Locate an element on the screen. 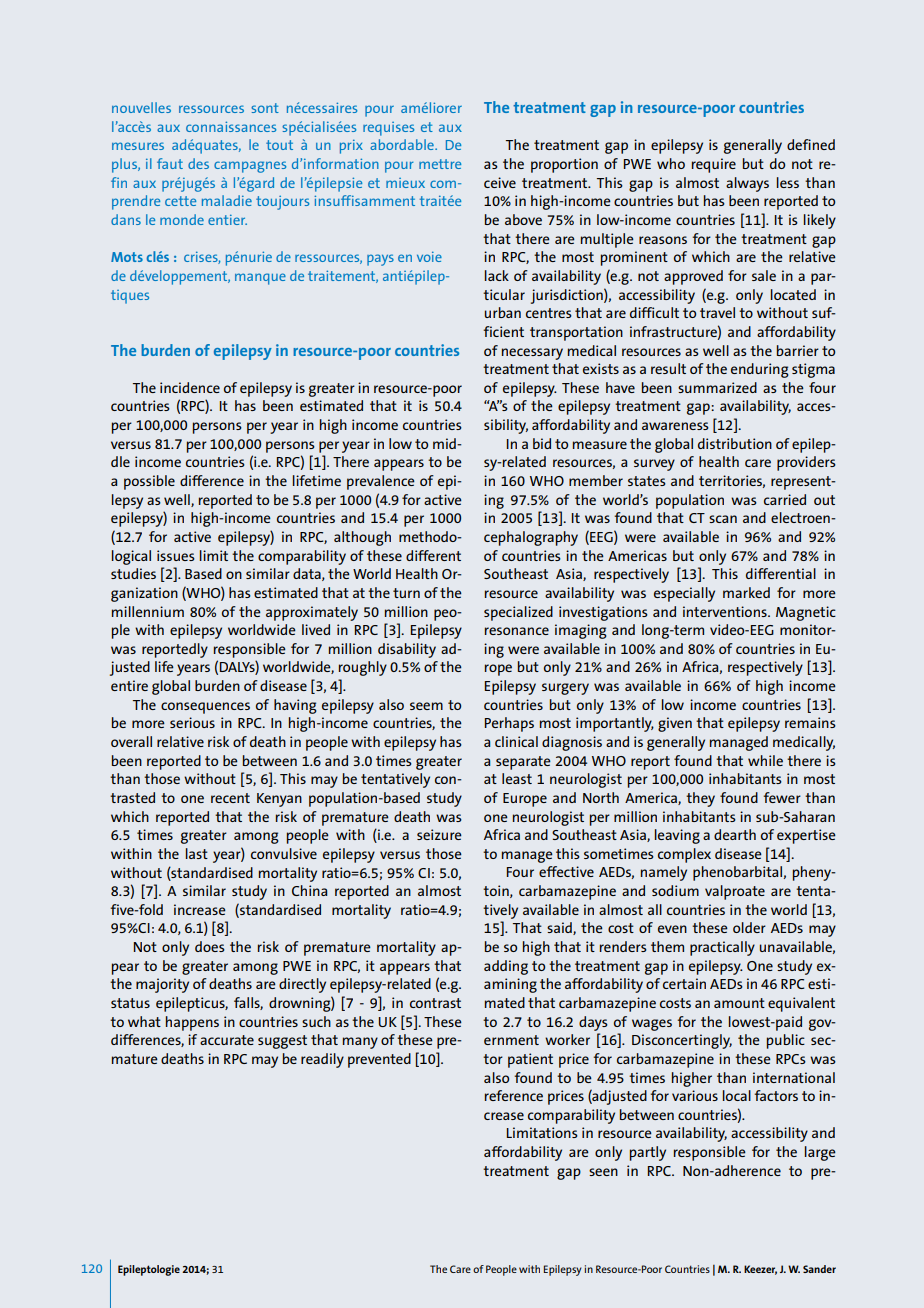 This screenshot has height=1308, width=924. seizure is located at coordinates (439, 834).
